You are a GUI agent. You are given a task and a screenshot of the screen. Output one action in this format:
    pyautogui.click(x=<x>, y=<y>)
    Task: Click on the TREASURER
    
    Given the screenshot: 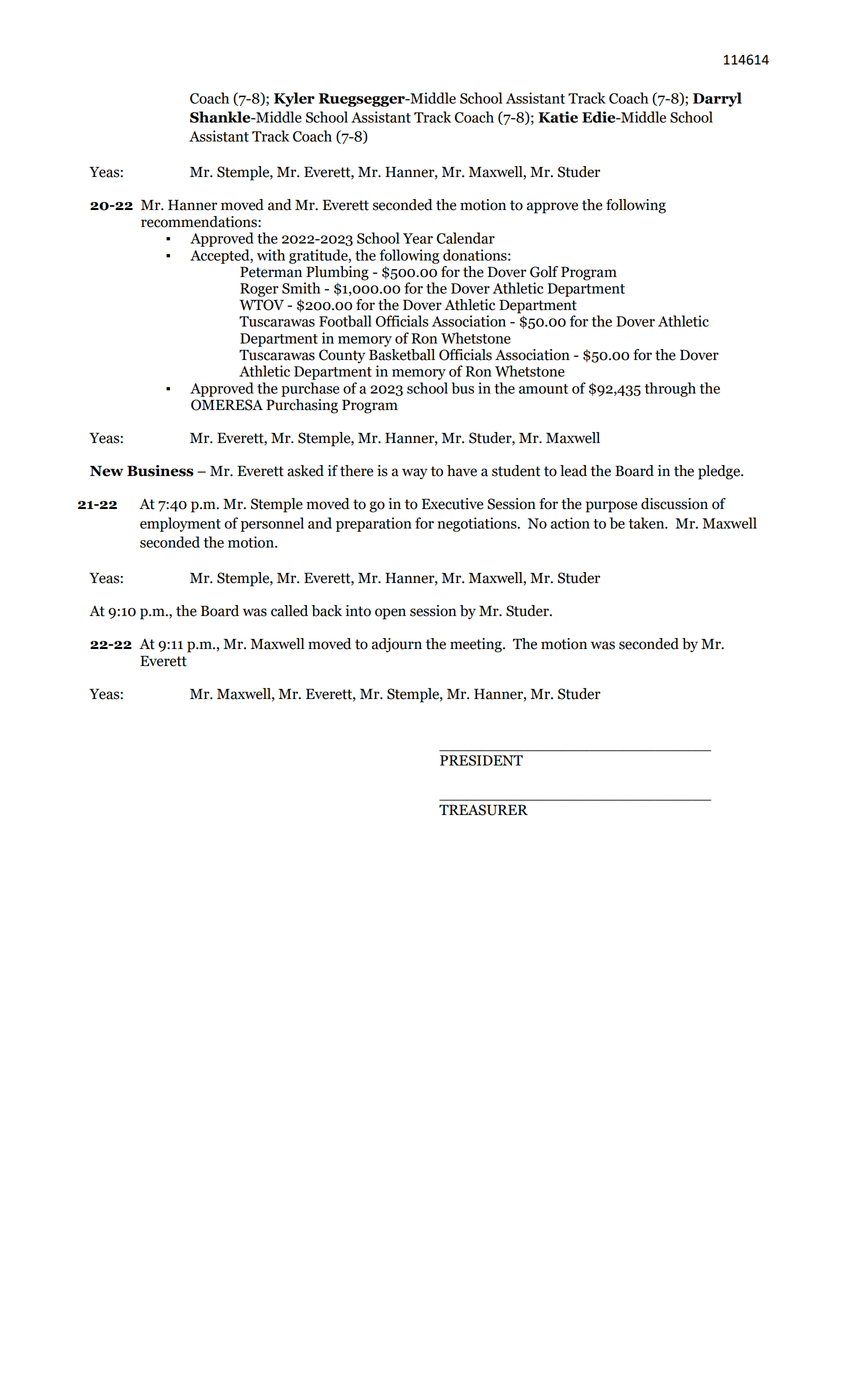 What is the action you would take?
    pyautogui.click(x=483, y=810)
